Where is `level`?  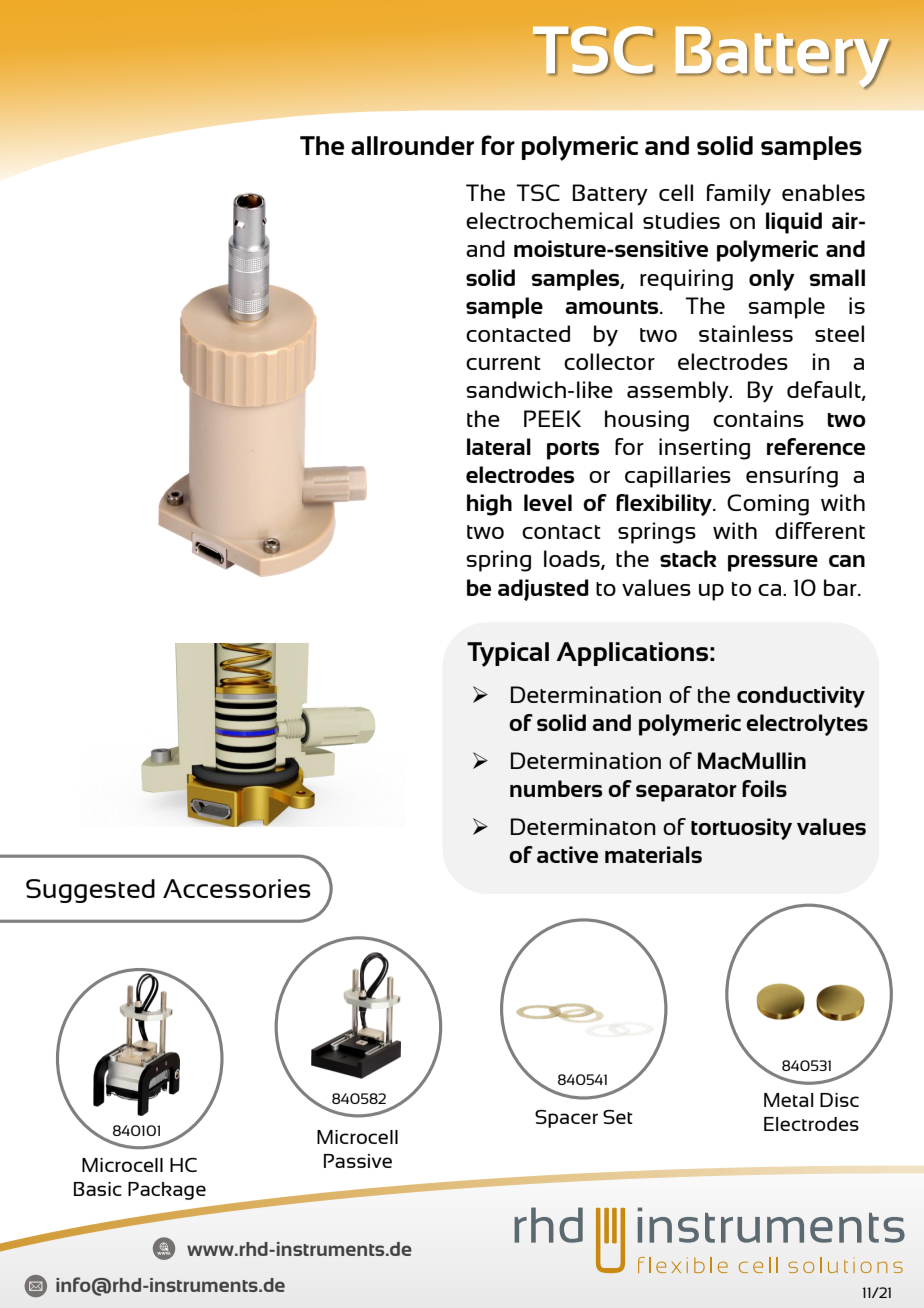 level is located at coordinates (548, 502).
